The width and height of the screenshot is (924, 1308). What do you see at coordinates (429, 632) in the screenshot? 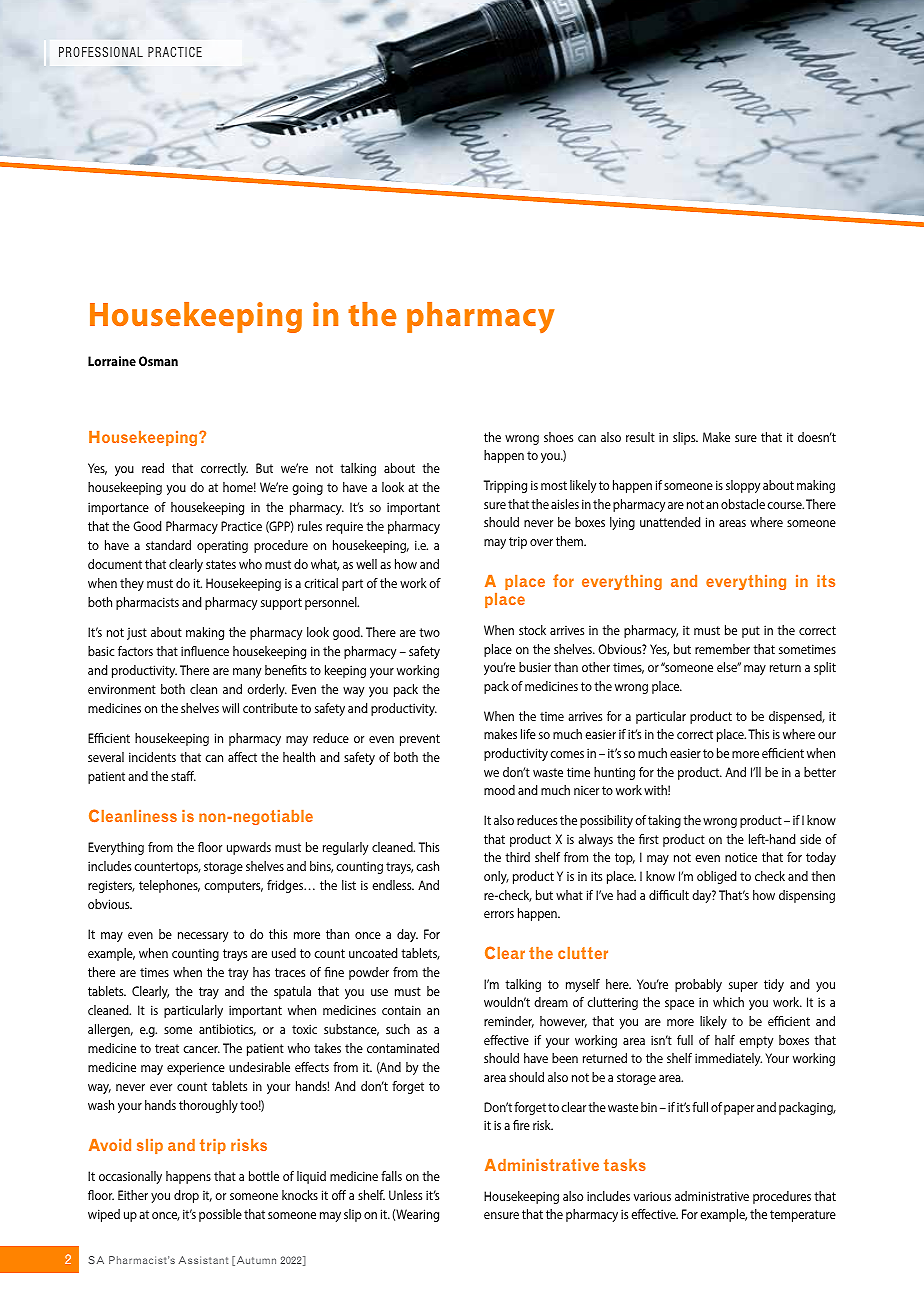
I see `two` at bounding box center [429, 632].
